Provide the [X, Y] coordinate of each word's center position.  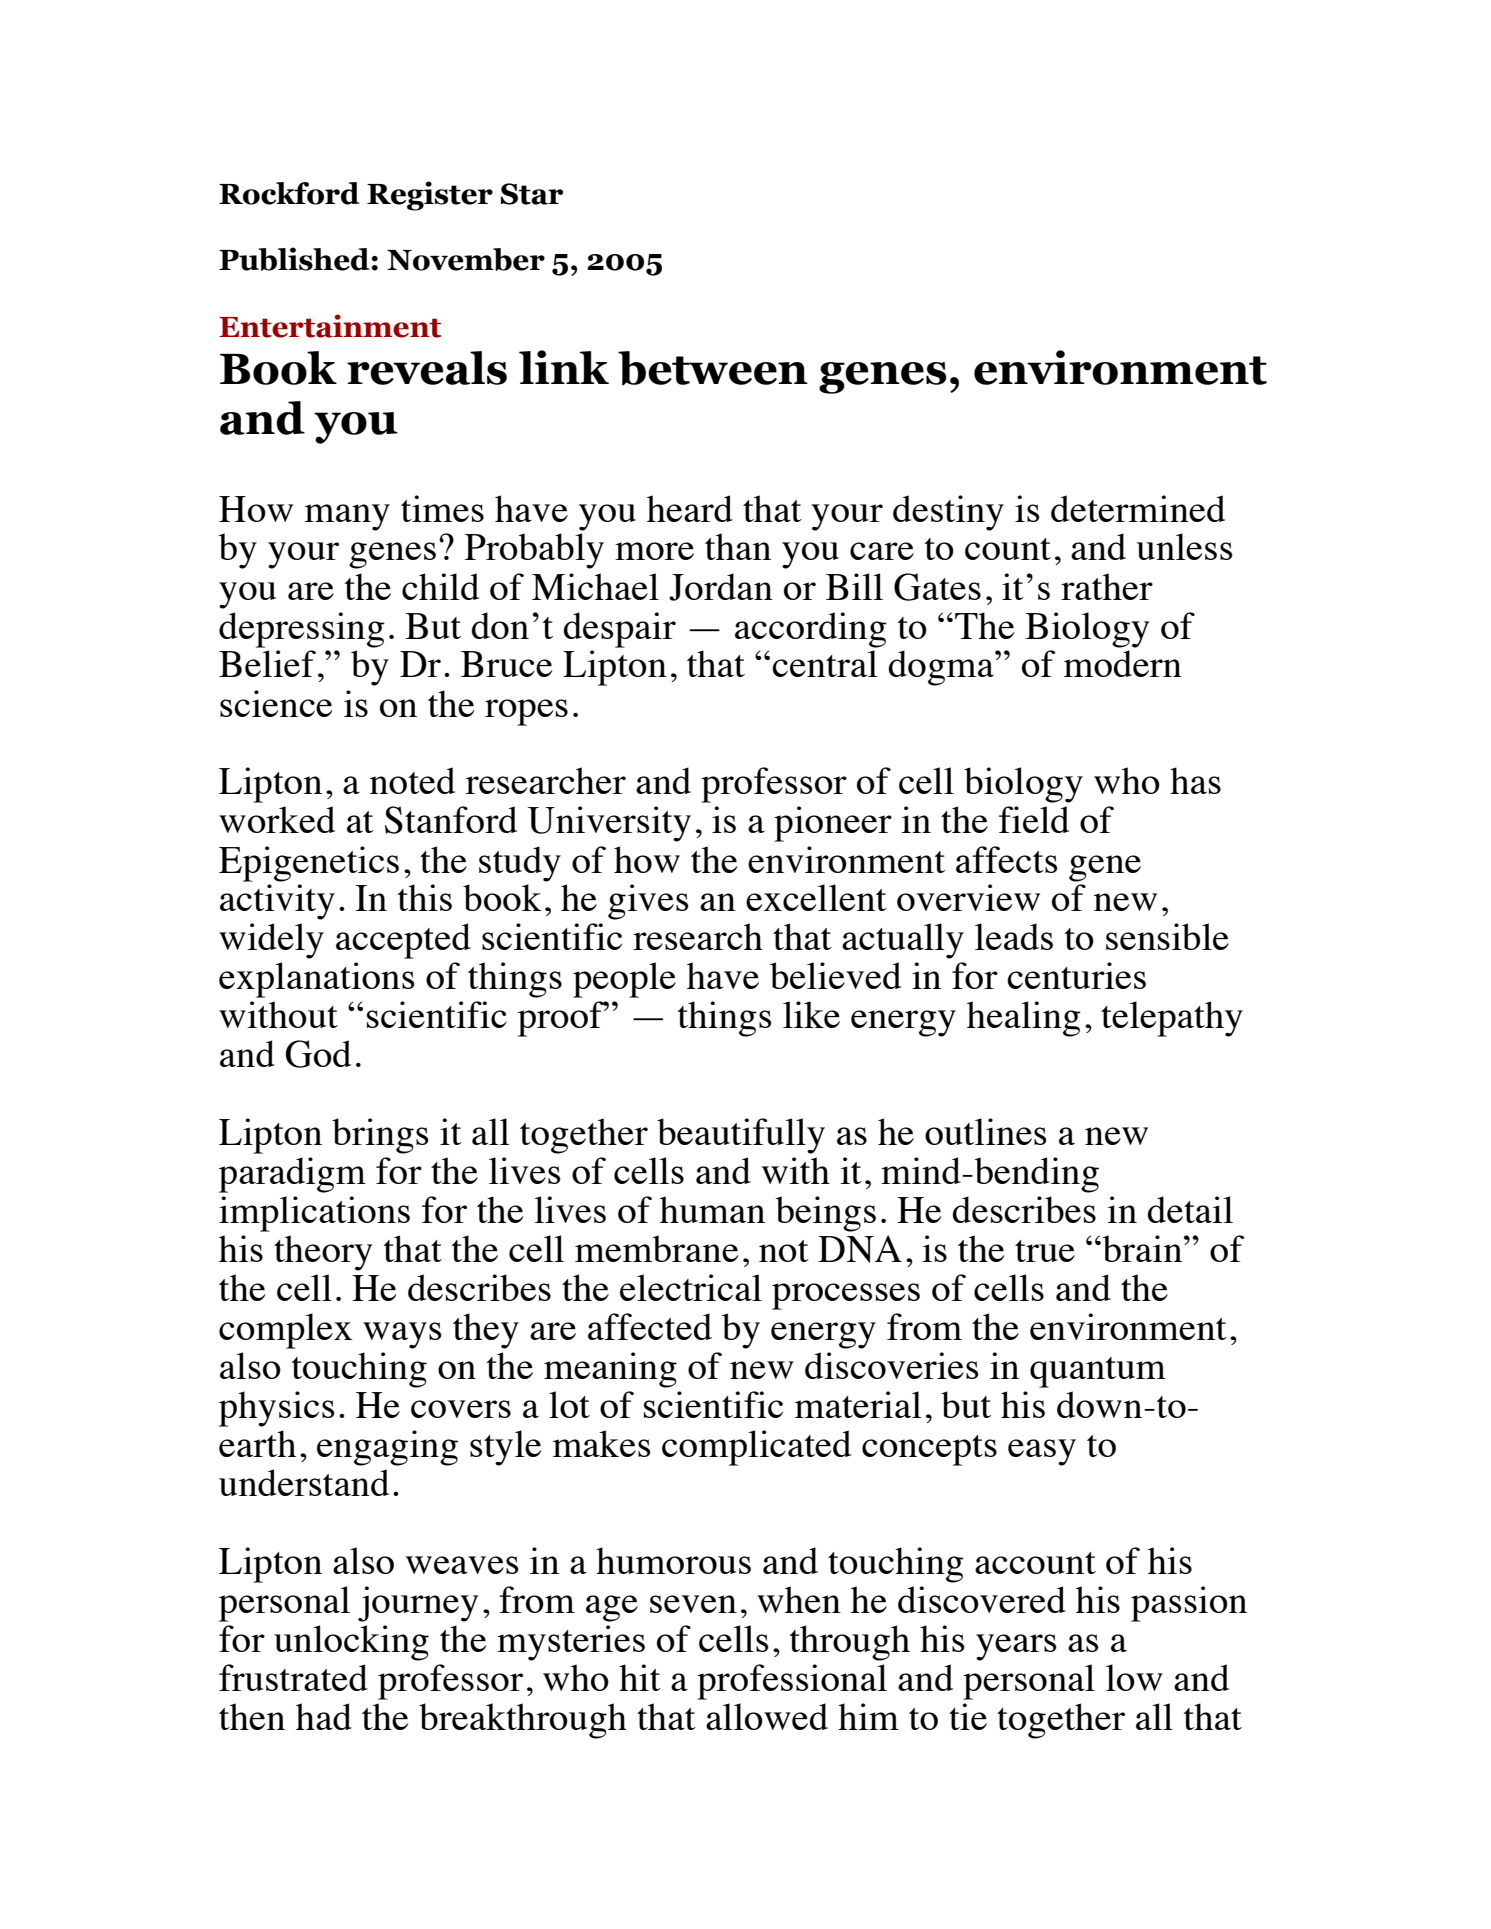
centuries [1076, 975]
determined [1138, 508]
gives [648, 902]
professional [792, 1682]
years [1016, 1647]
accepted [403, 941]
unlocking [351, 1643]
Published [295, 259]
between [713, 368]
